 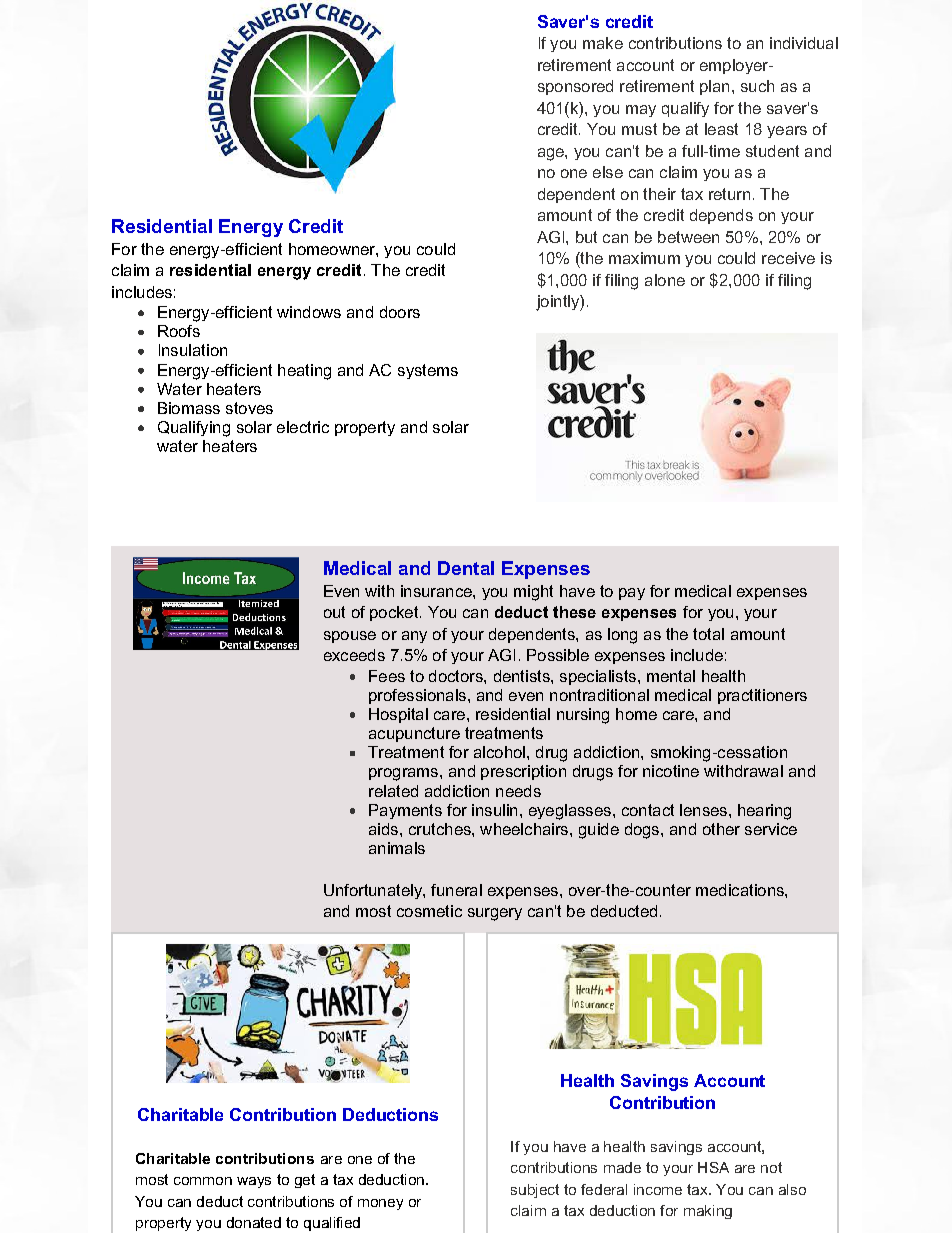 I want to click on alone, so click(x=665, y=280).
